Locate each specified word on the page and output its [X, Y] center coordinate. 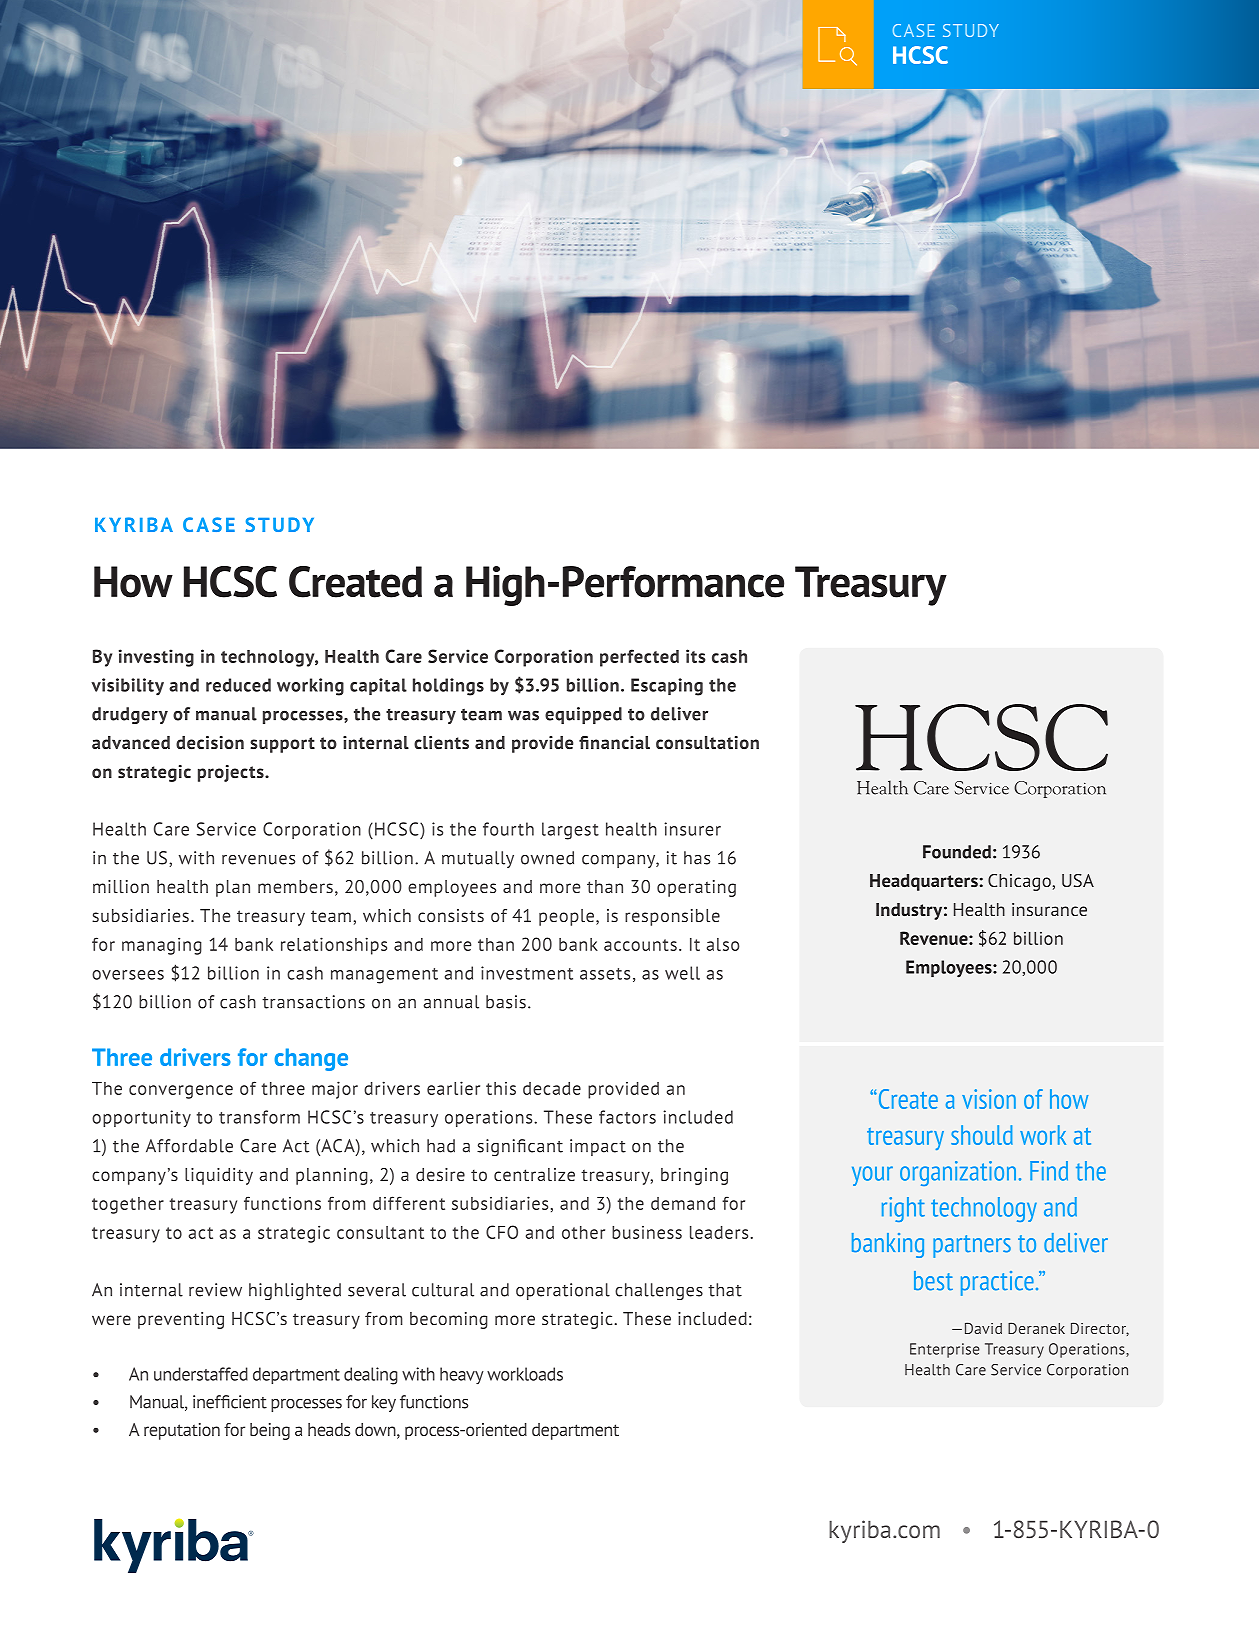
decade [552, 1088]
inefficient [230, 1402]
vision [989, 1099]
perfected [639, 658]
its [695, 656]
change [311, 1059]
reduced [238, 685]
